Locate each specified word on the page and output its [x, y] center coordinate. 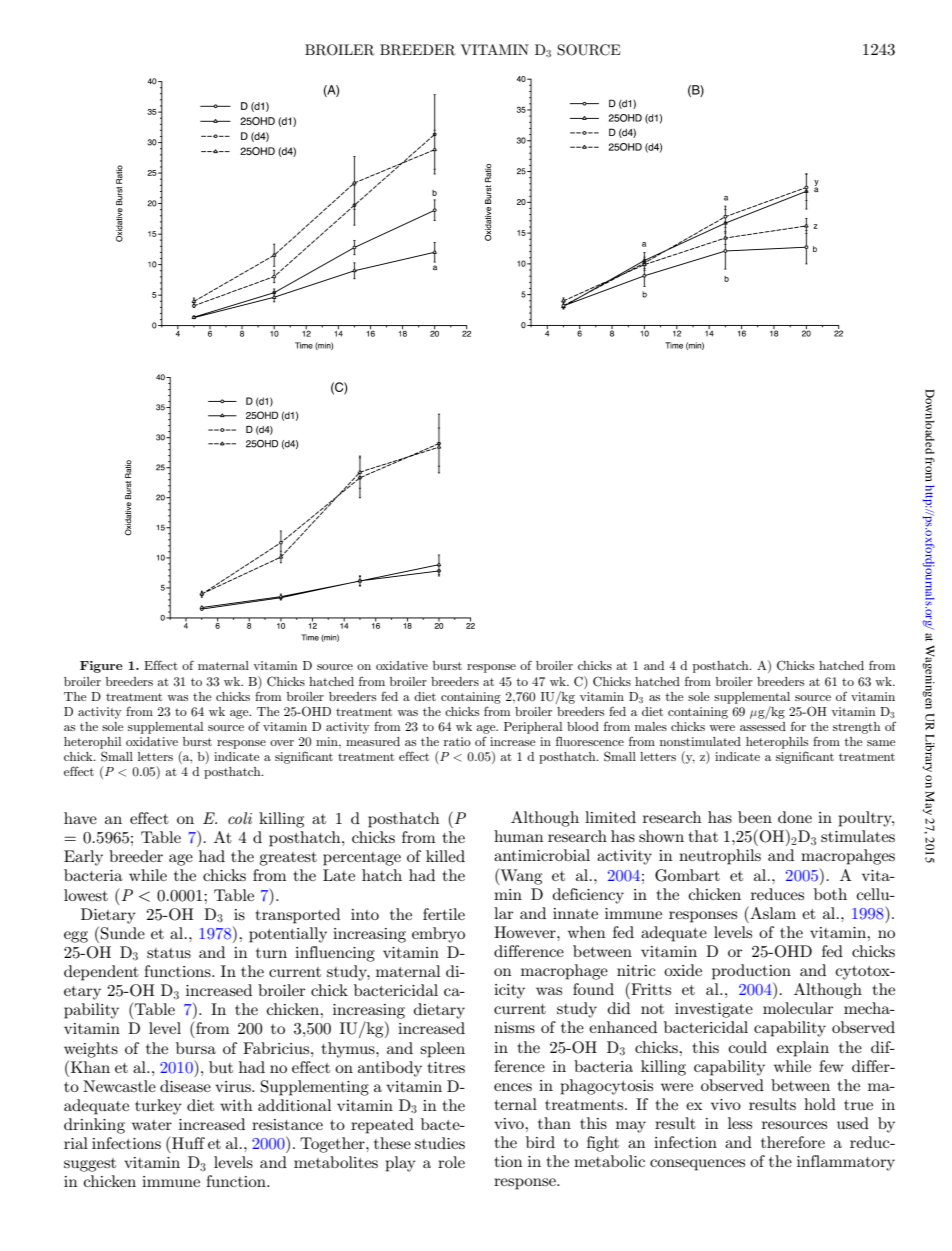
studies [440, 1143]
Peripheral [533, 728]
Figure [101, 667]
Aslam [772, 912]
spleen [442, 1050]
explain [803, 1049]
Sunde [123, 933]
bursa [196, 1048]
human [519, 836]
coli [240, 818]
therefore [793, 1142]
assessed [763, 726]
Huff [187, 1142]
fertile [444, 914]
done [795, 817]
